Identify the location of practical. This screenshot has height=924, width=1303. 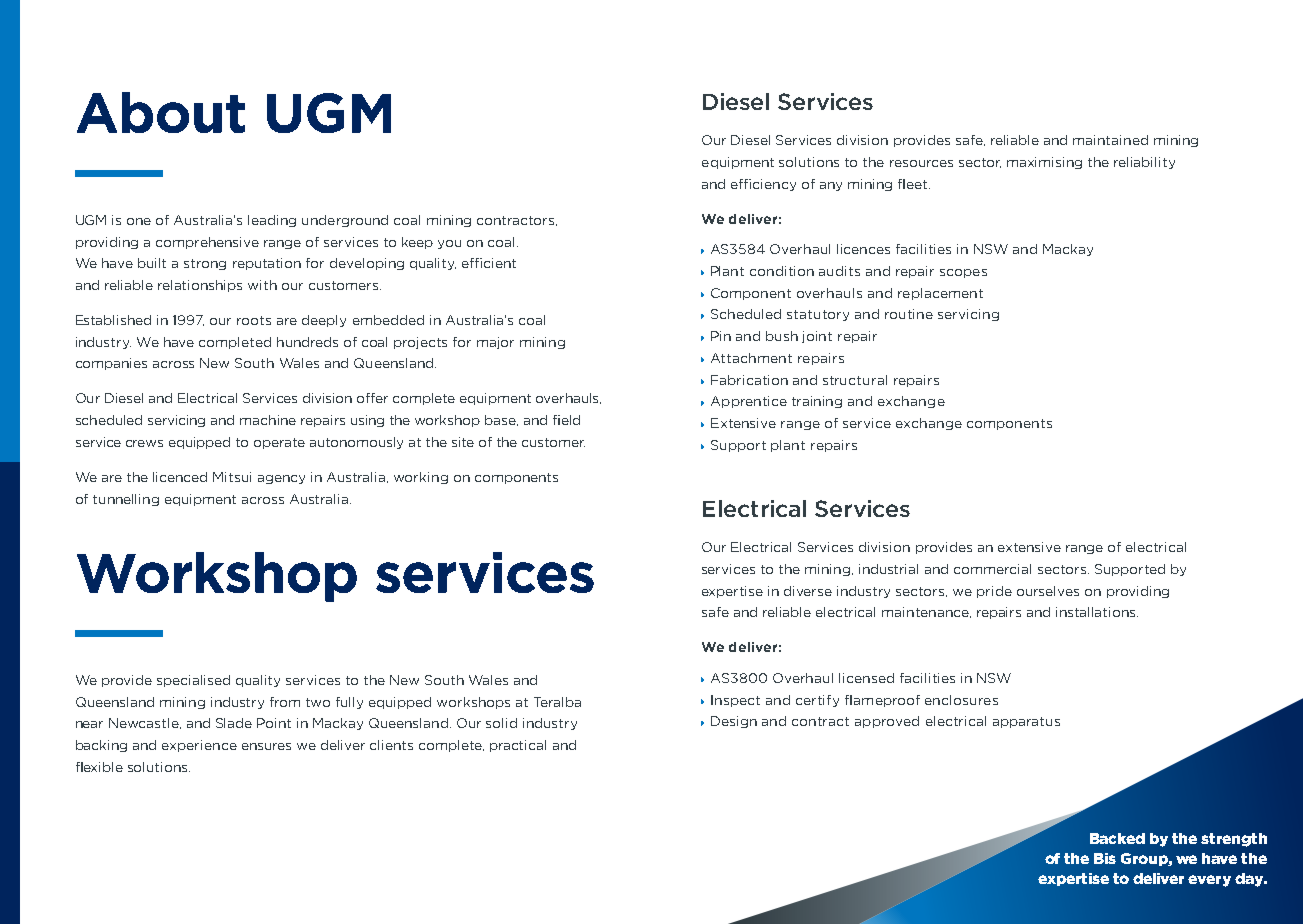
(518, 746).
